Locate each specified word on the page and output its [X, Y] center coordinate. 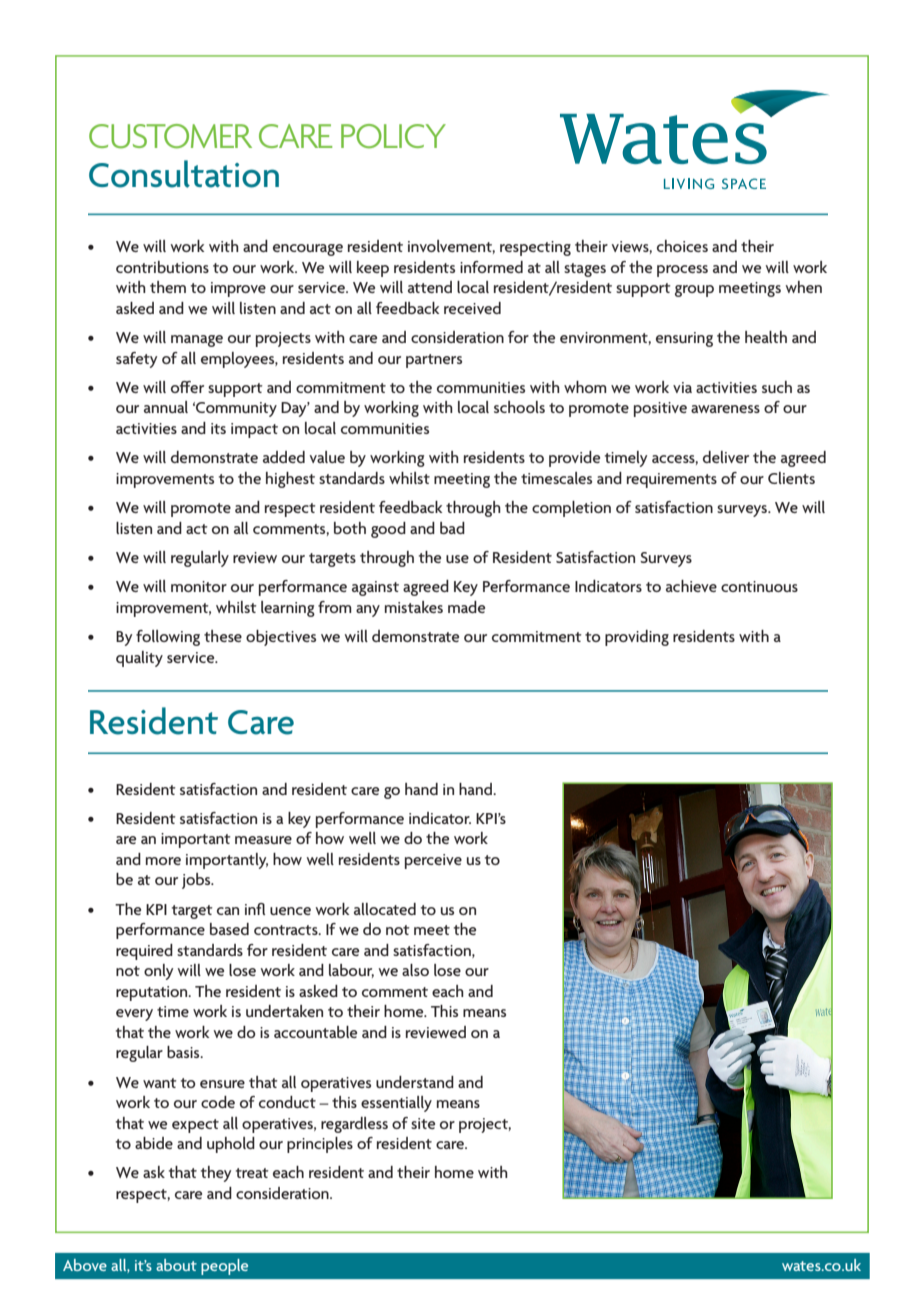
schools [519, 407]
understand [415, 1082]
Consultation [184, 174]
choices [682, 246]
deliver [726, 457]
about [176, 1265]
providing [637, 638]
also [415, 970]
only [158, 972]
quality [139, 659]
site [423, 1123]
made [466, 607]
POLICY [393, 136]
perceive [433, 861]
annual [166, 407]
